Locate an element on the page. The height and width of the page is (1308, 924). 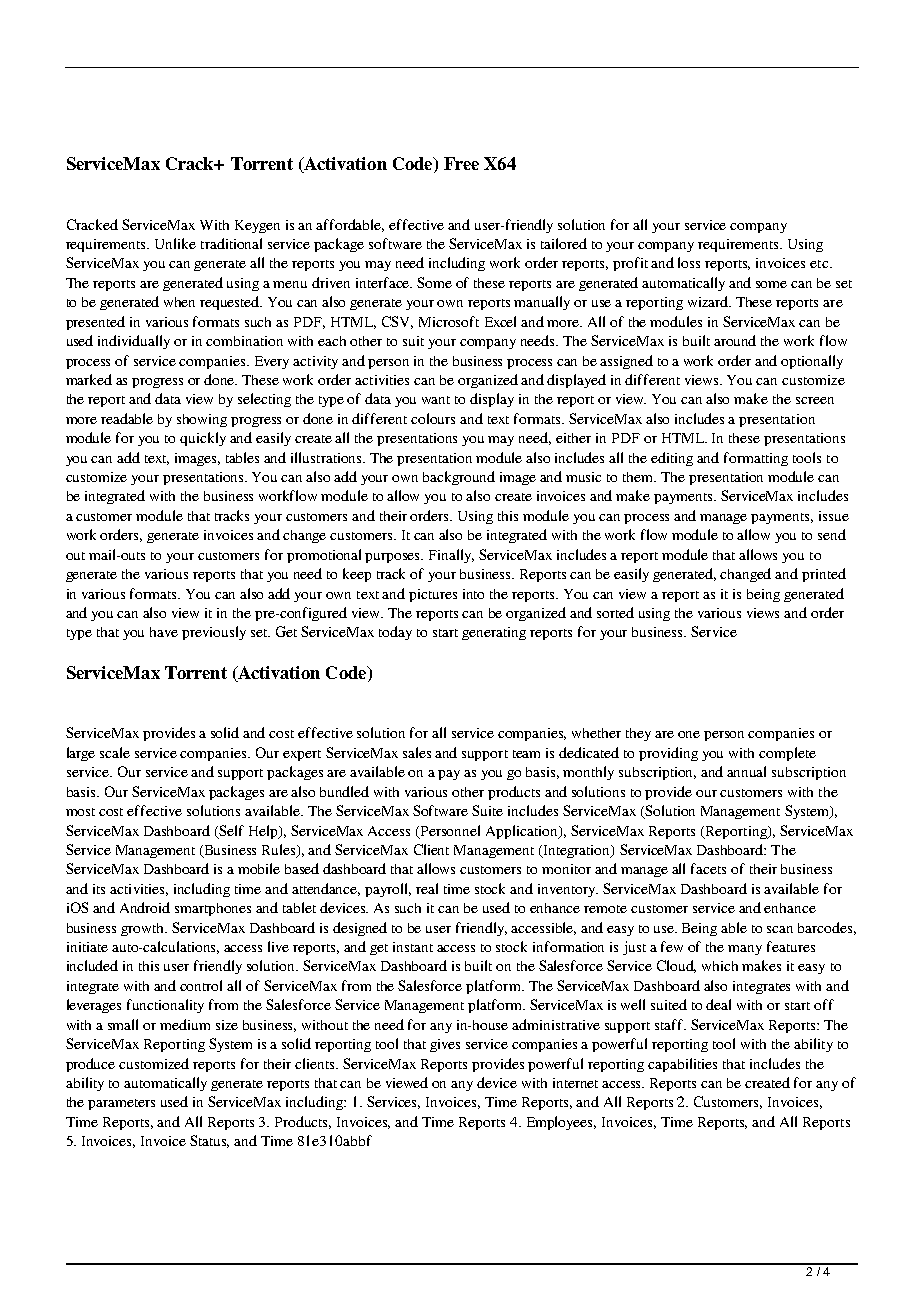
Application is located at coordinates (523, 832).
